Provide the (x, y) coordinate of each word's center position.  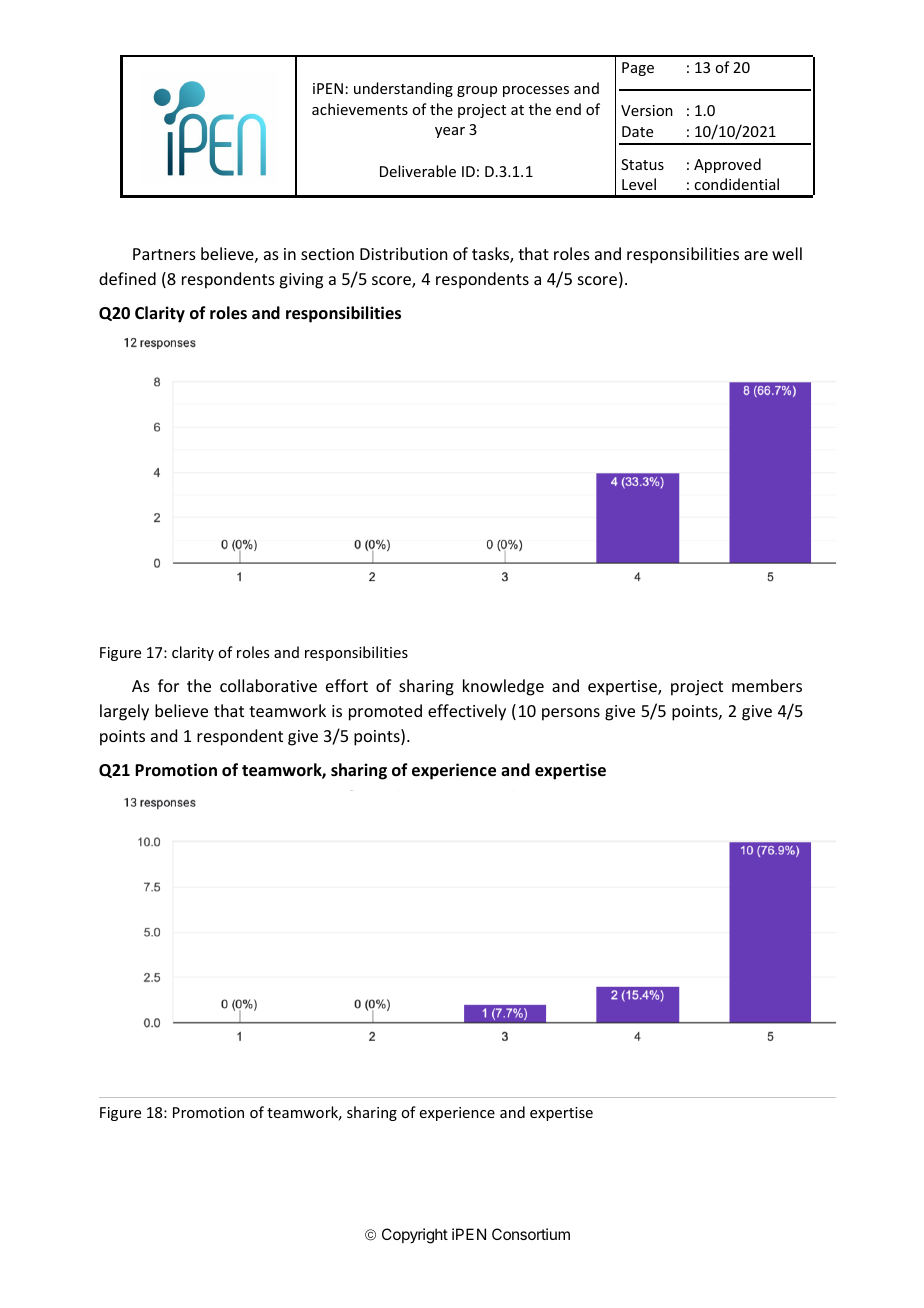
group (477, 91)
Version (647, 110)
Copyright (415, 1236)
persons (571, 714)
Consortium (531, 1234)
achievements (360, 109)
